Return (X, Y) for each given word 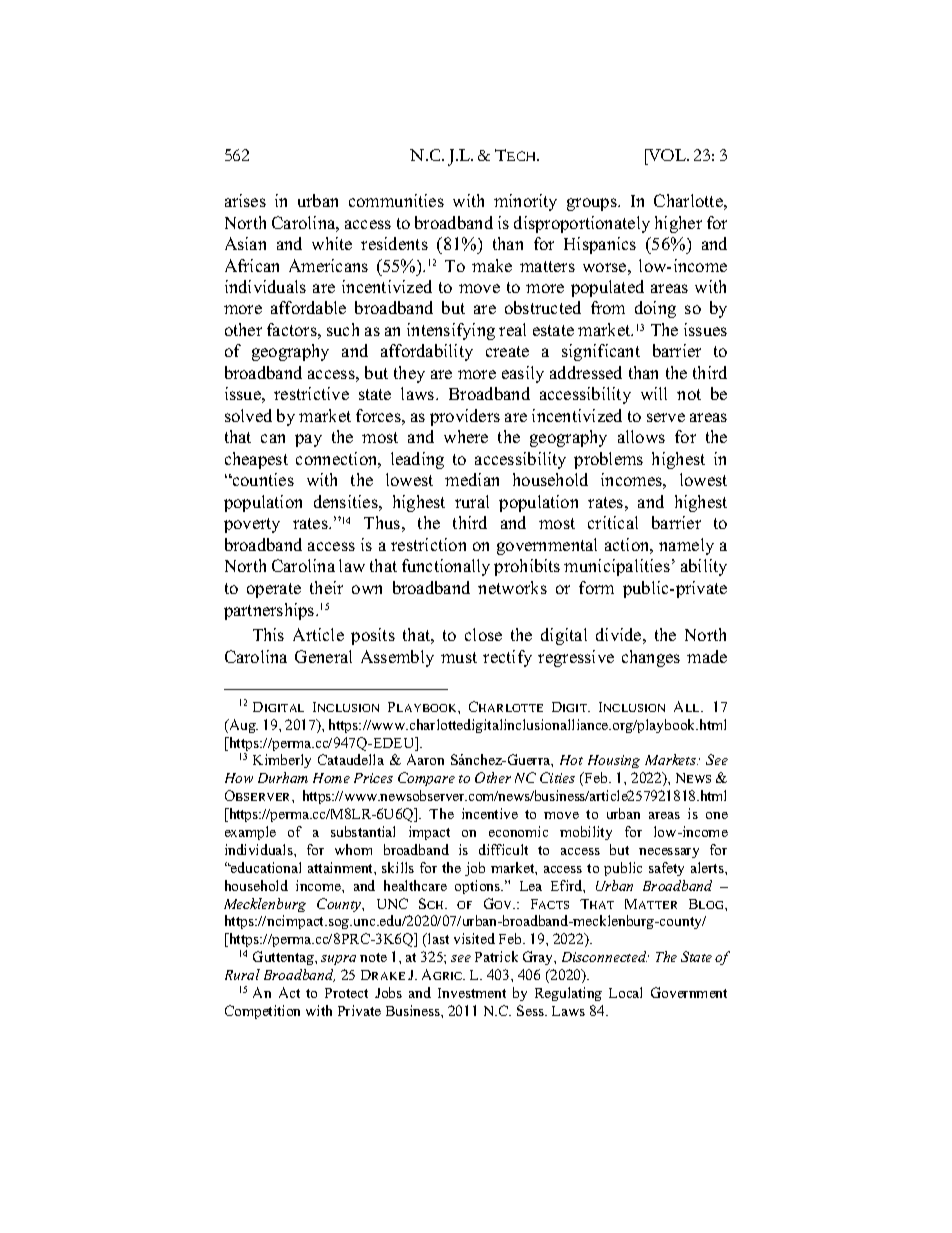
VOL (667, 157)
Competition (262, 1012)
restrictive (311, 393)
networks (512, 587)
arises (245, 200)
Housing (614, 761)
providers (465, 417)
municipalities (617, 567)
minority (525, 202)
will (654, 393)
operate (274, 590)
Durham (283, 777)
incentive (490, 813)
